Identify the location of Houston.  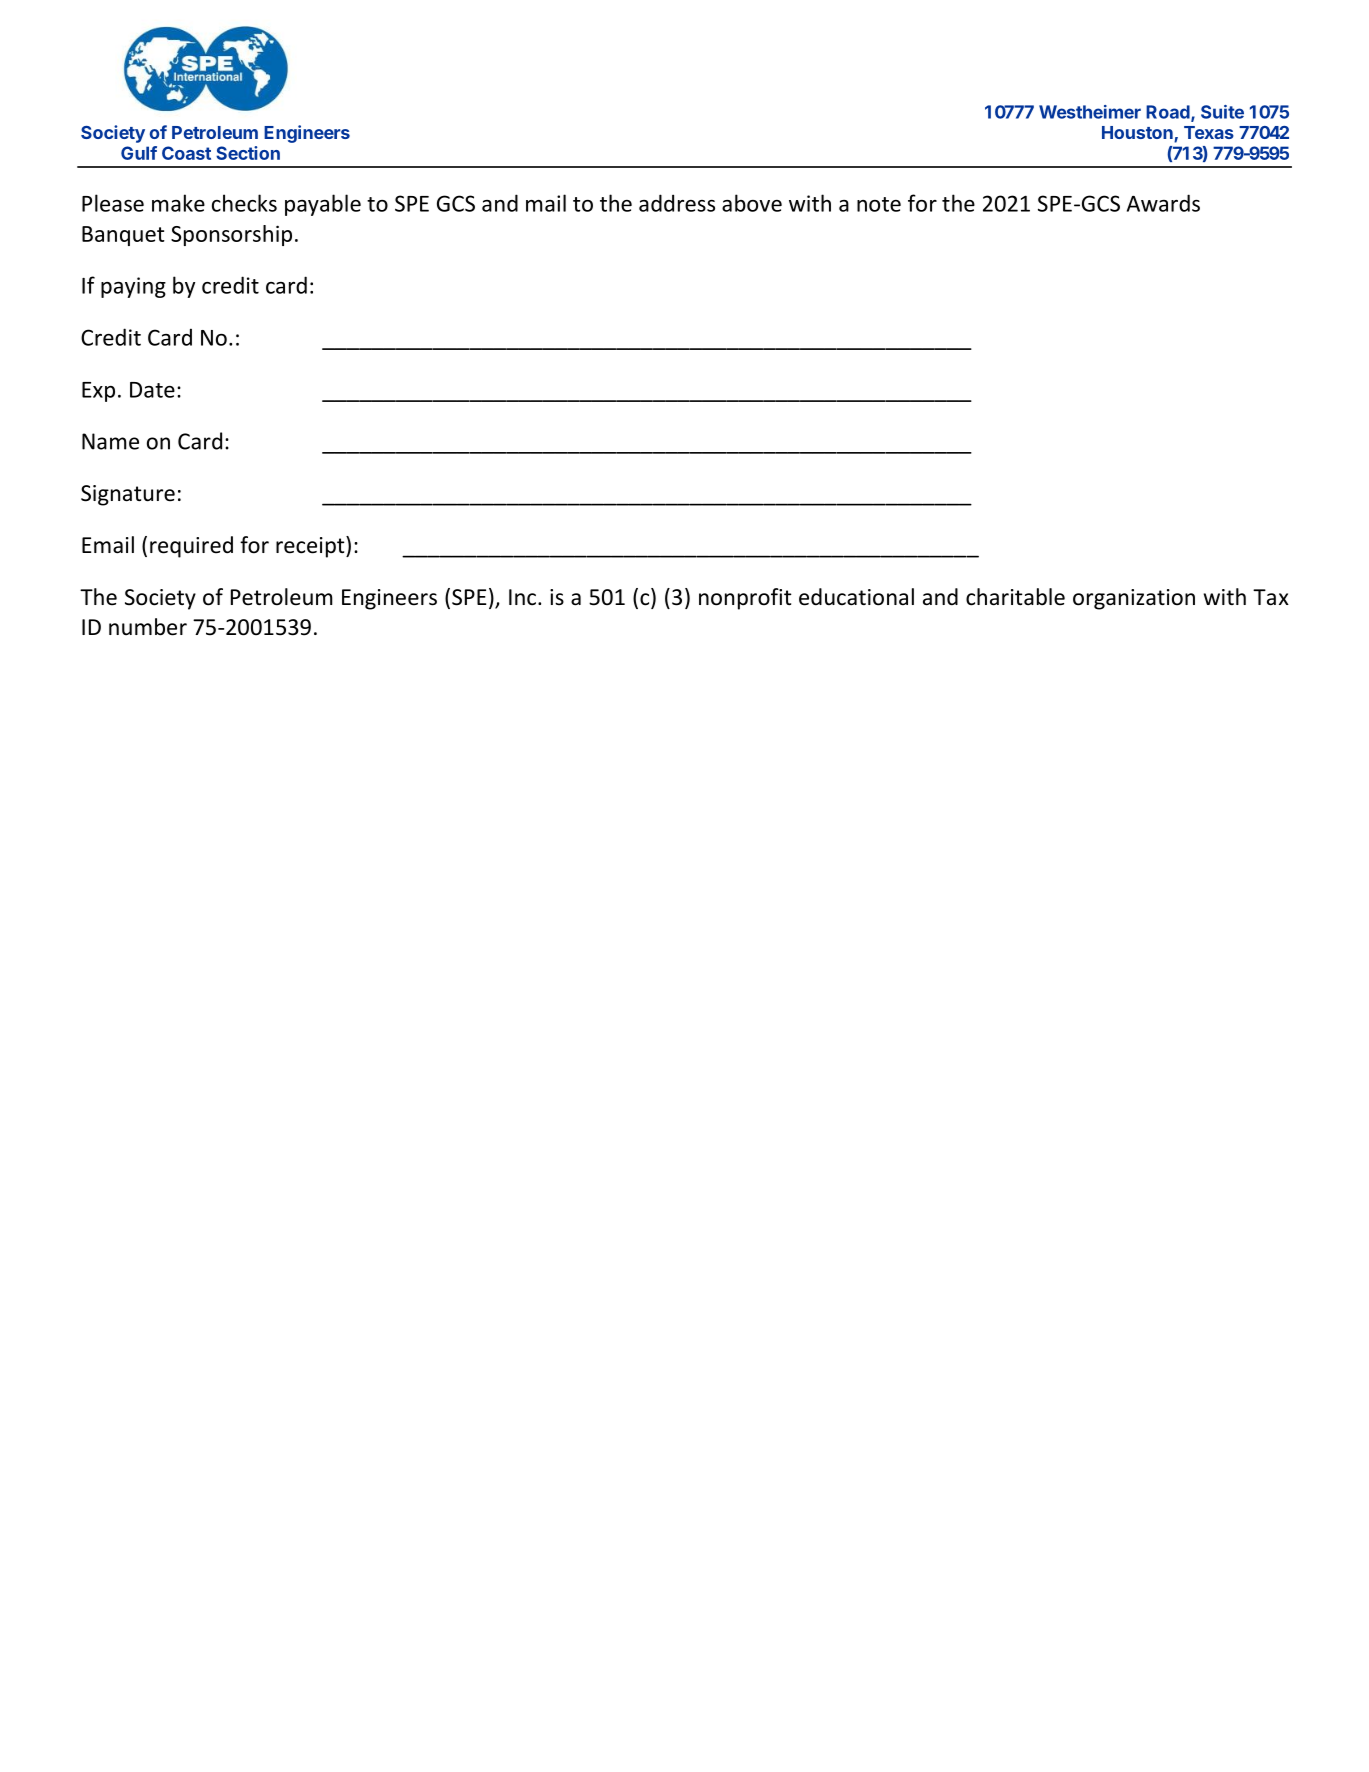
(1138, 134).
